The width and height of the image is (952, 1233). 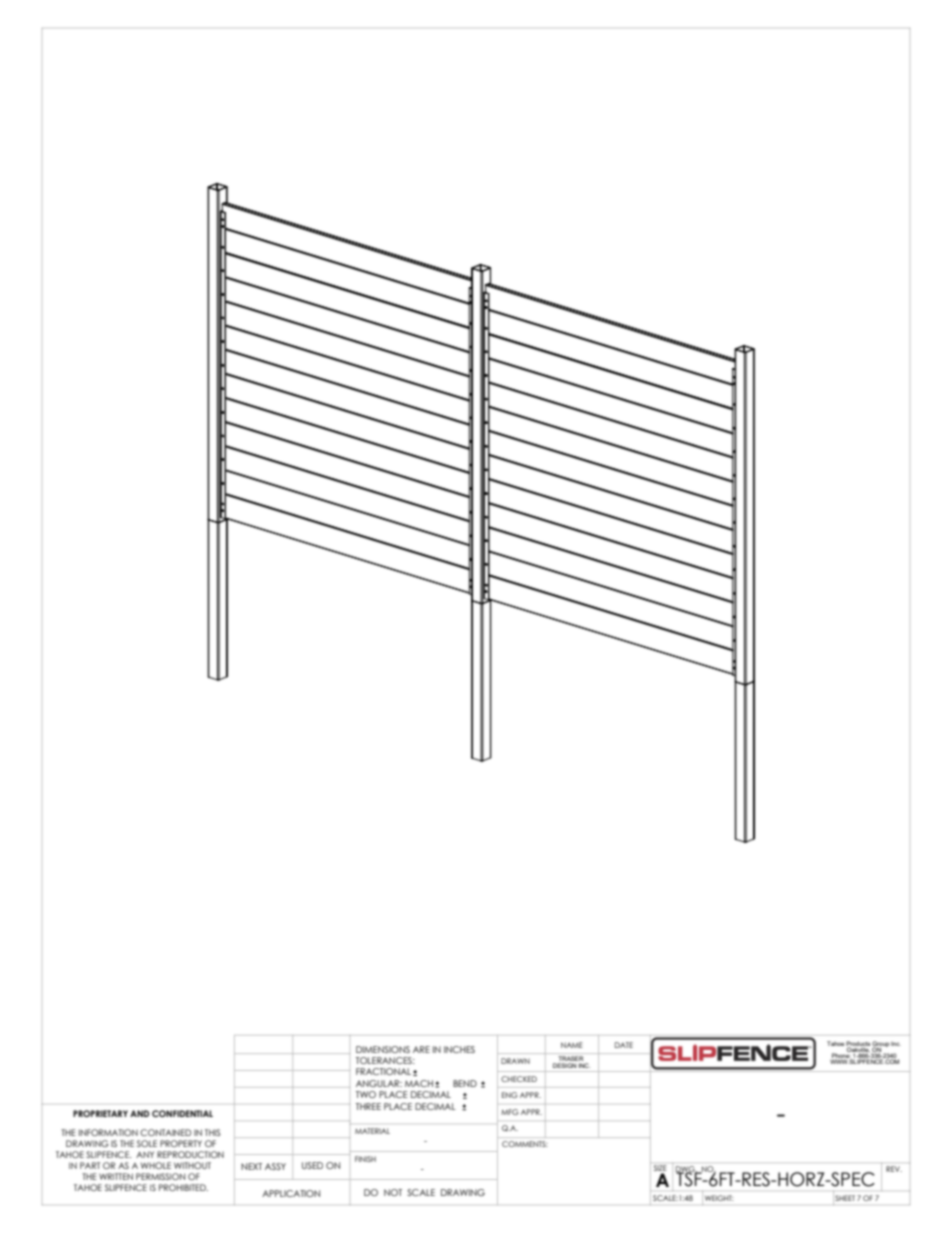 What do you see at coordinates (393, 1192) in the image?
I see `NOT` at bounding box center [393, 1192].
